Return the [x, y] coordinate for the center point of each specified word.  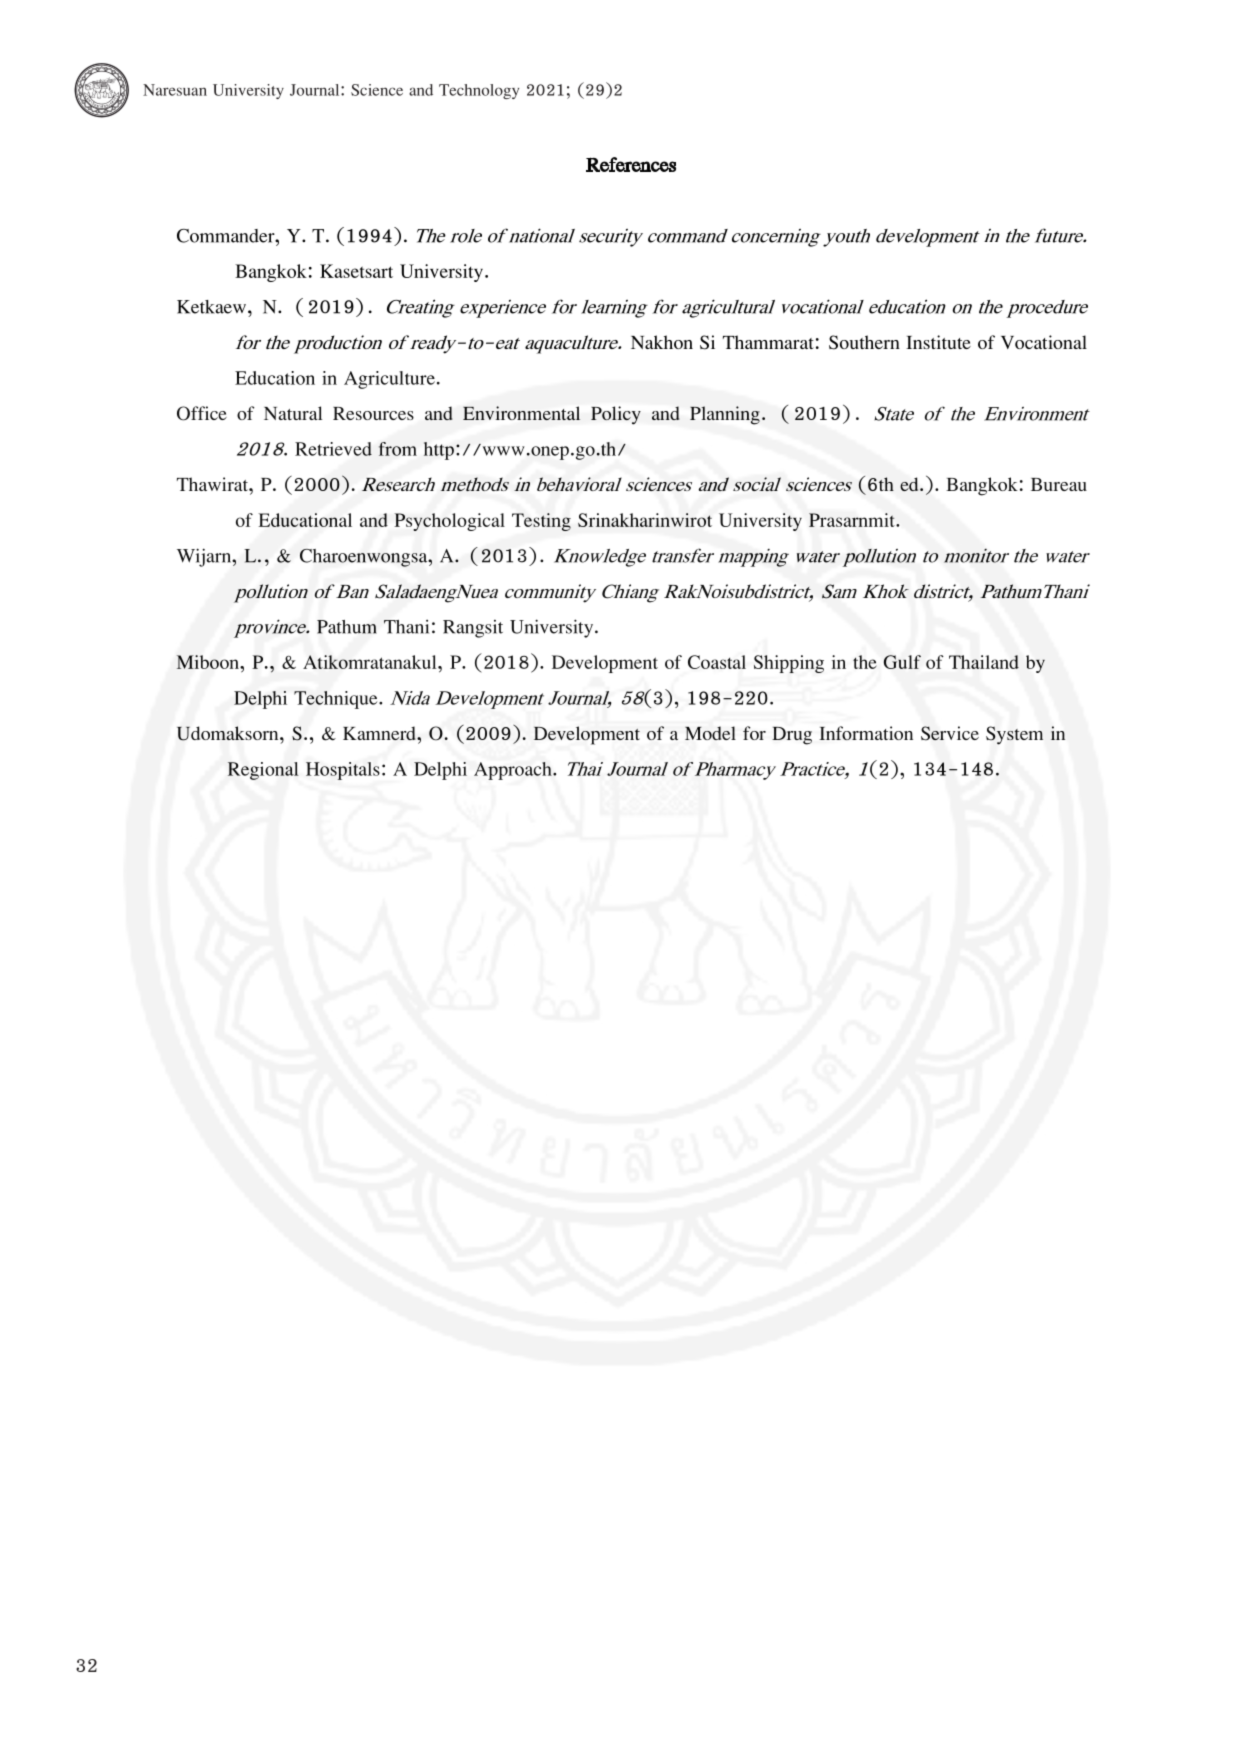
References [631, 164]
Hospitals [343, 771]
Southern [864, 342]
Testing [541, 522]
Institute [938, 342]
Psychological [449, 522]
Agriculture [389, 380]
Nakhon [662, 342]
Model [710, 733]
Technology [479, 91]
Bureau [1059, 484]
